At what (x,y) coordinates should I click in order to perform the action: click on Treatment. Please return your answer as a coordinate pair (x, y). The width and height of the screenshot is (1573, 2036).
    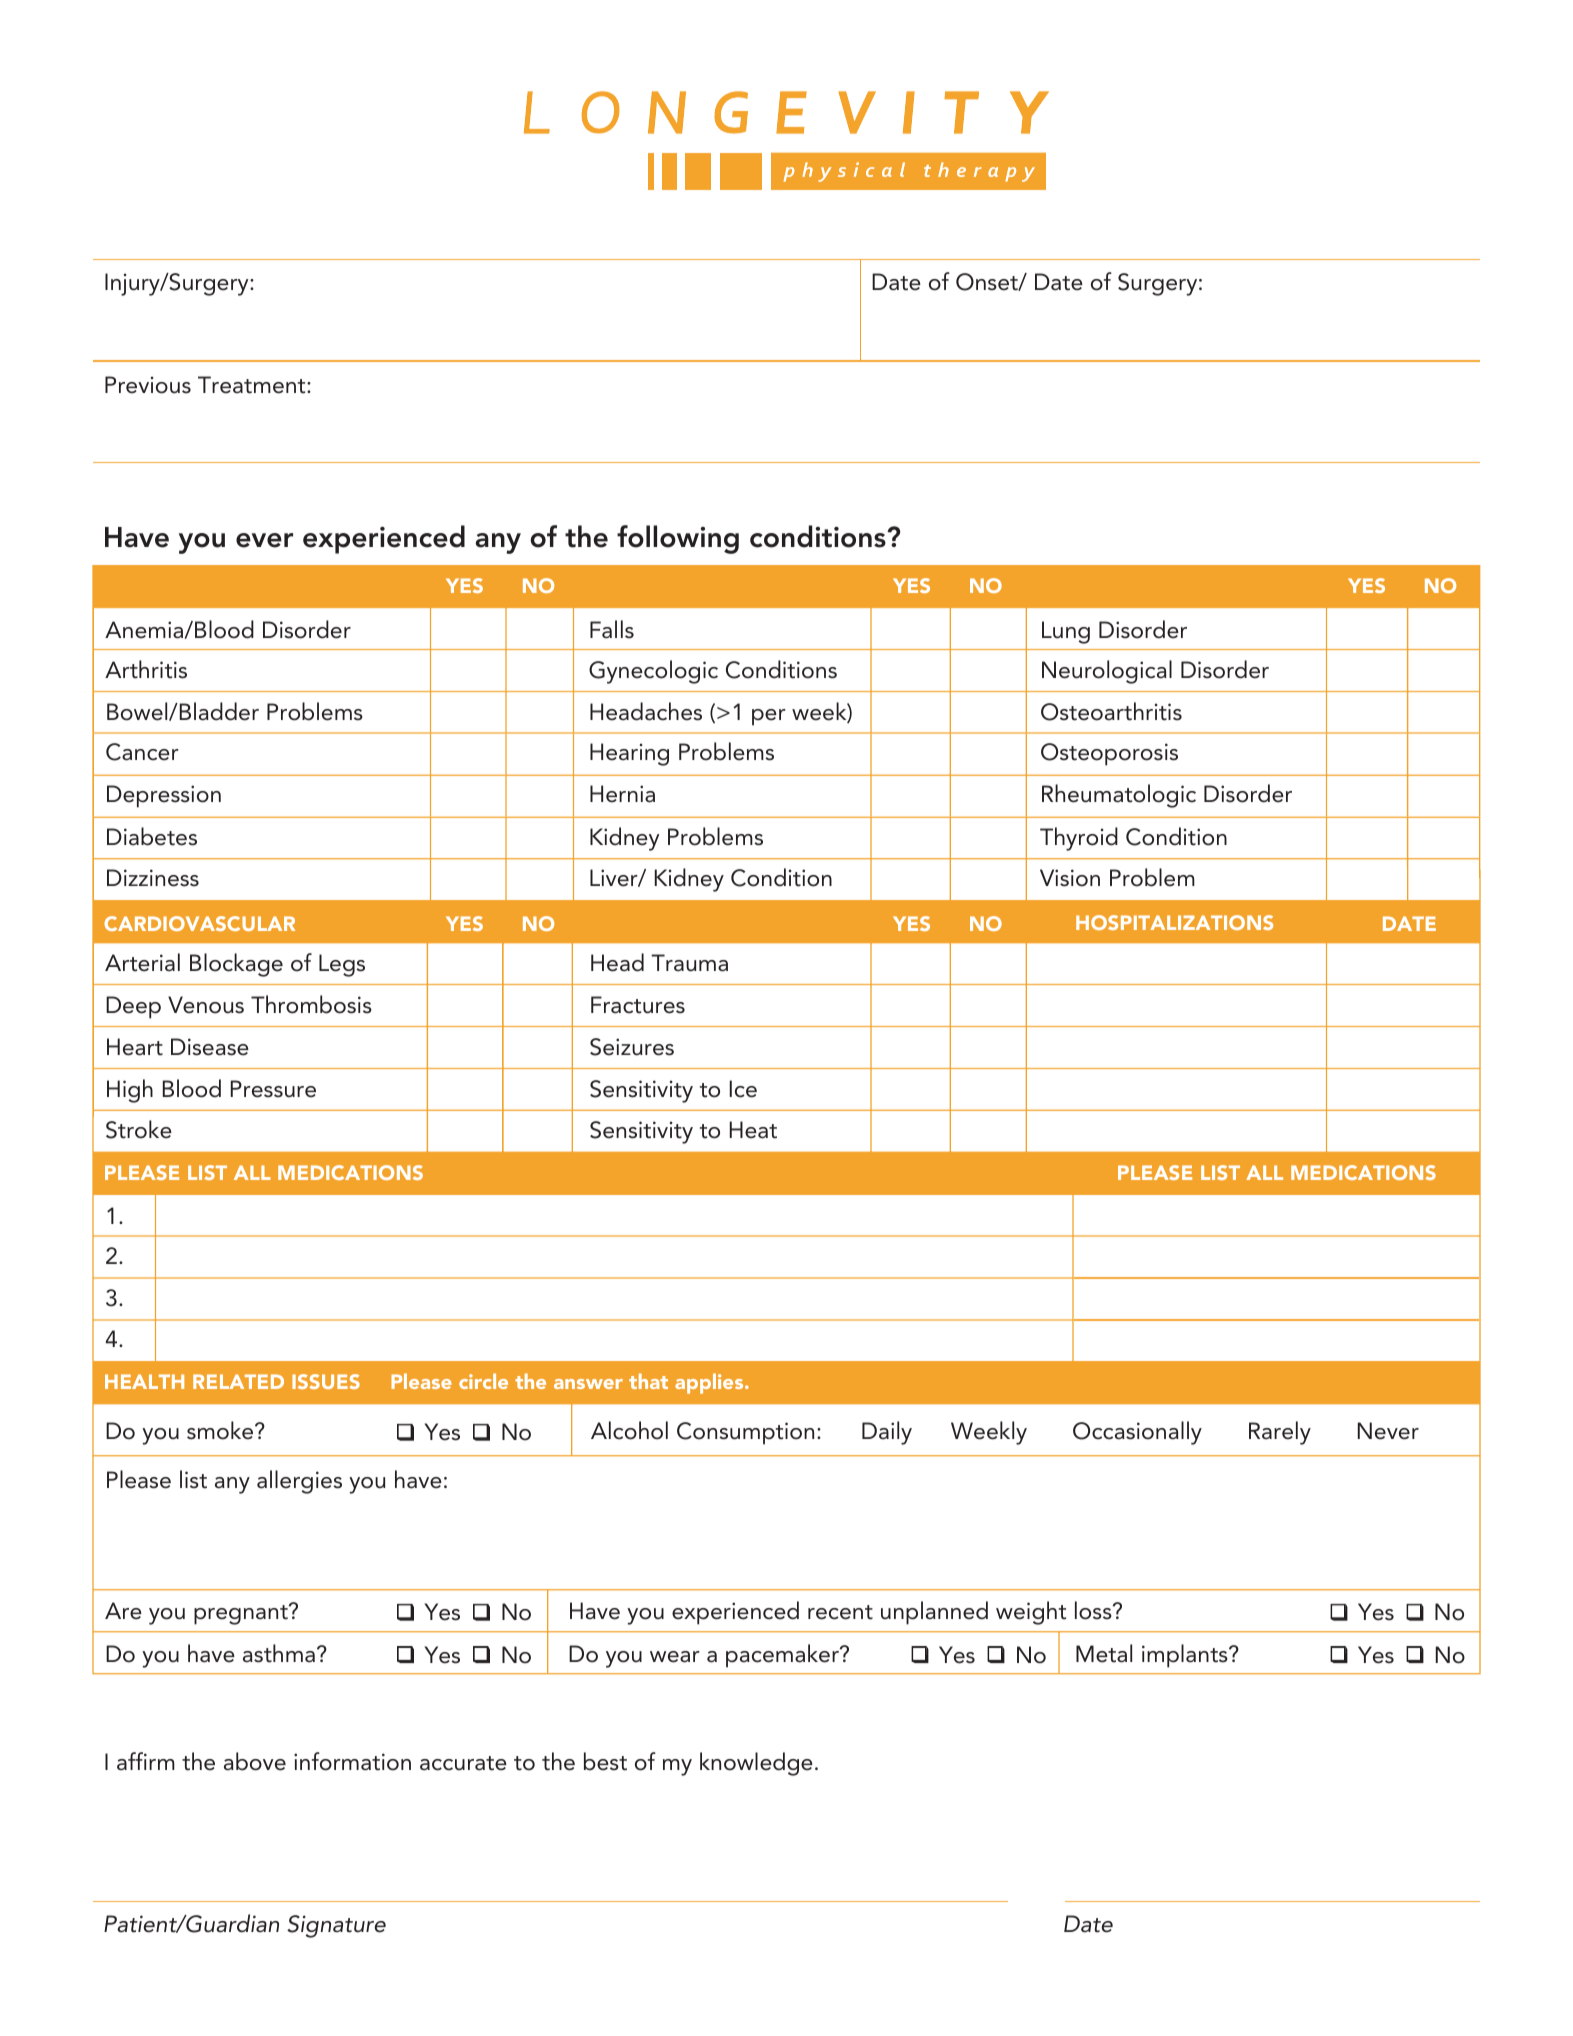
    Looking at the image, I should click on (253, 385).
